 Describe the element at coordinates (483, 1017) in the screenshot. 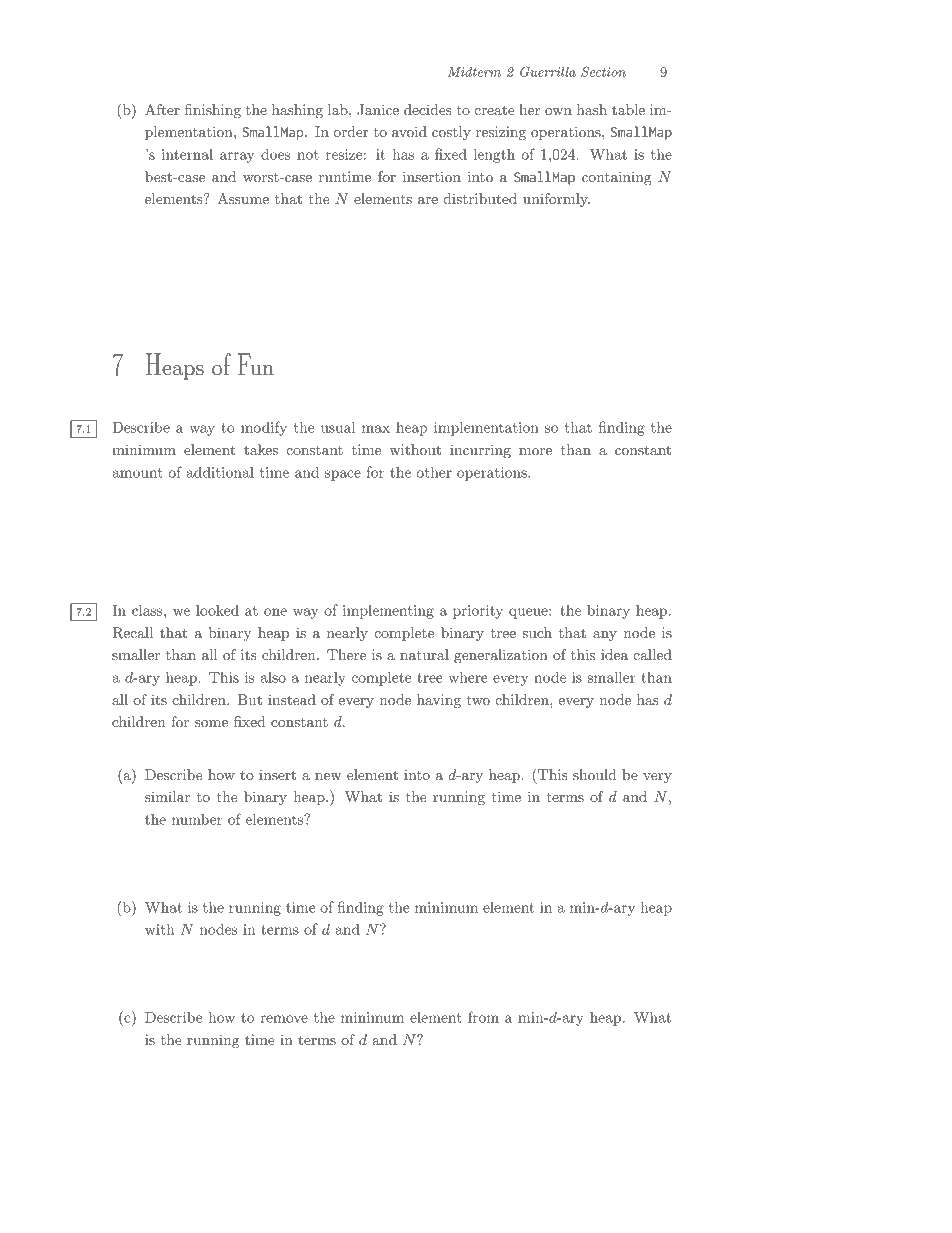

I see `from` at that location.
